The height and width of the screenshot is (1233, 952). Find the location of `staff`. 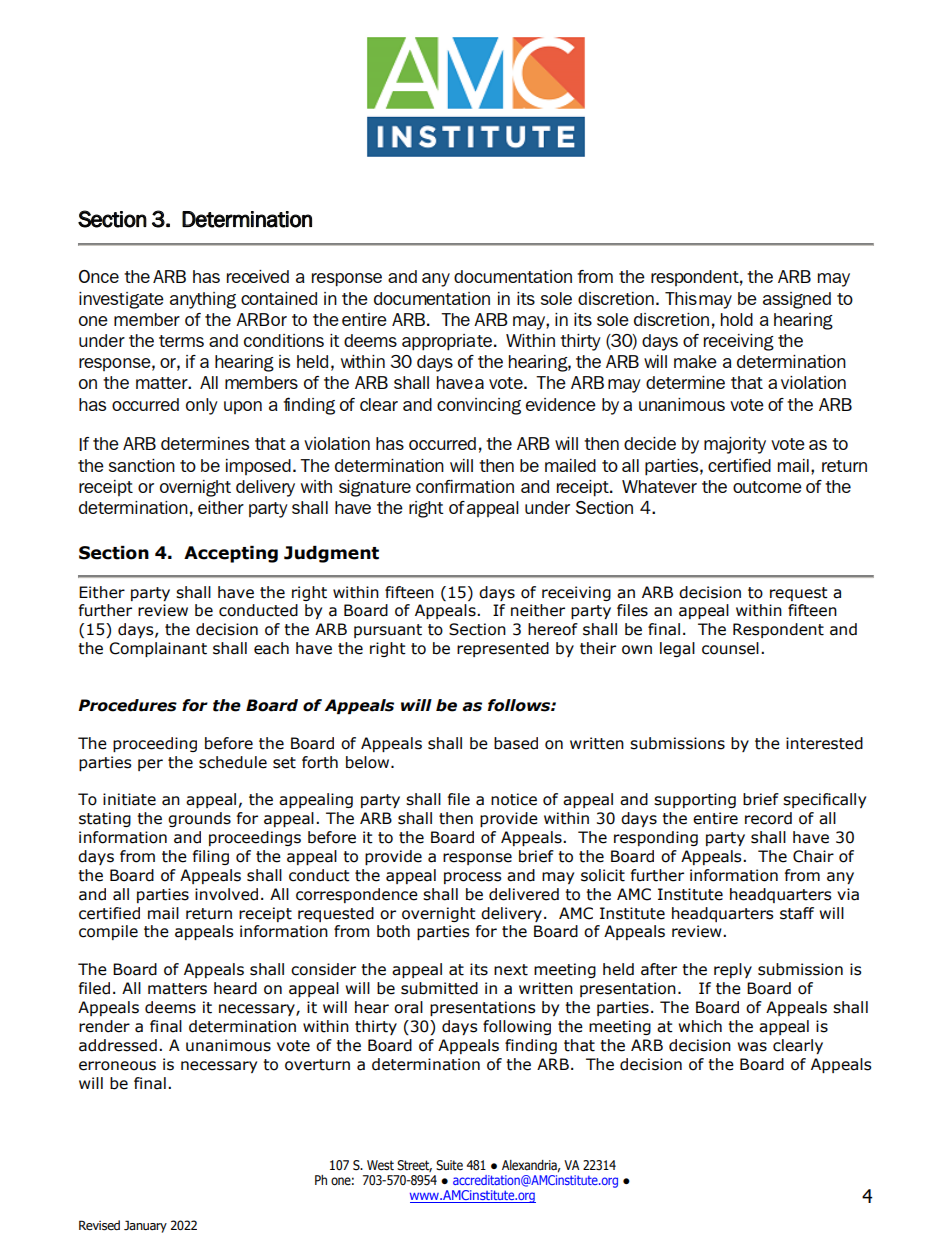

staff is located at coordinates (797, 913).
